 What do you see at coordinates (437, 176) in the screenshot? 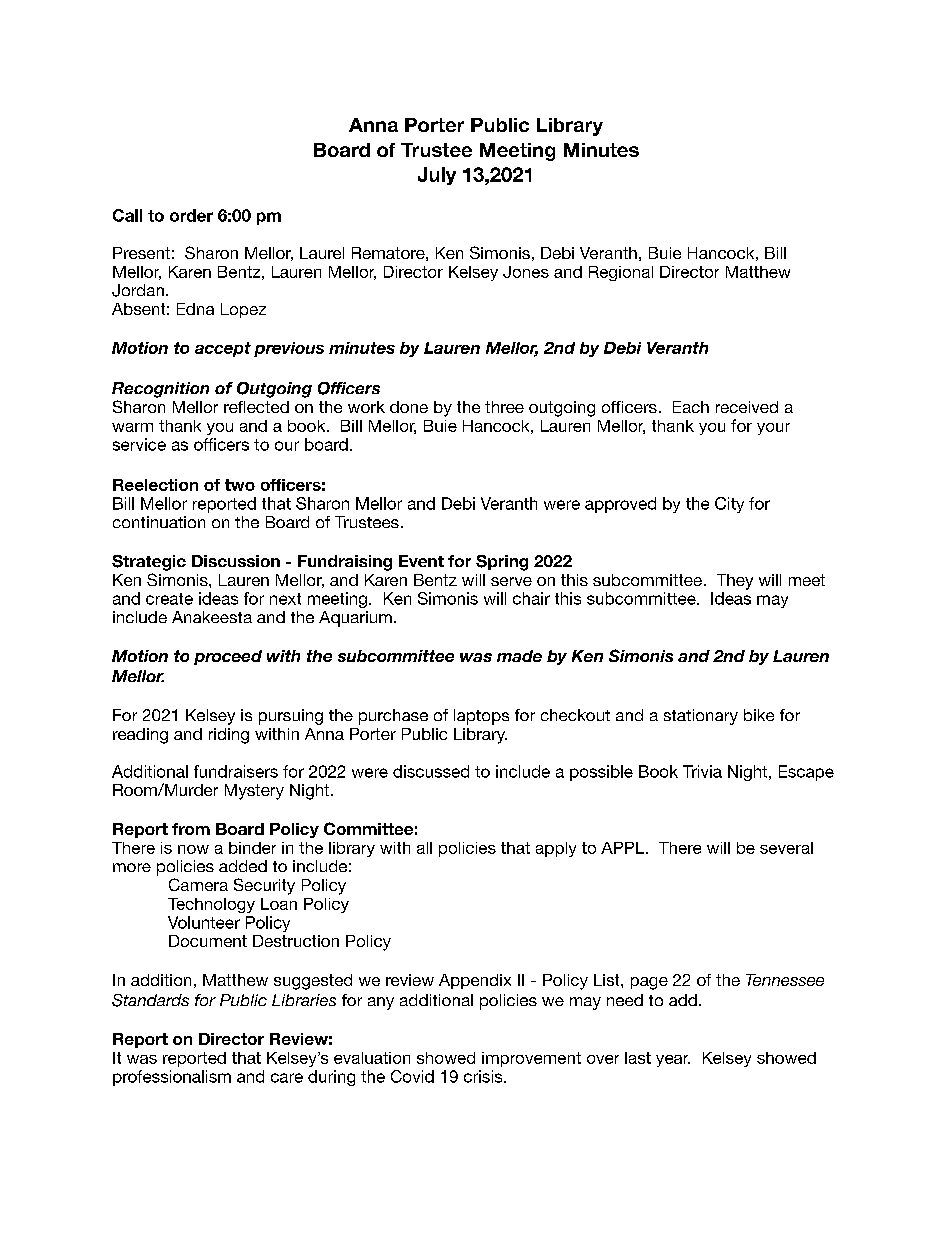
I see `July` at bounding box center [437, 176].
